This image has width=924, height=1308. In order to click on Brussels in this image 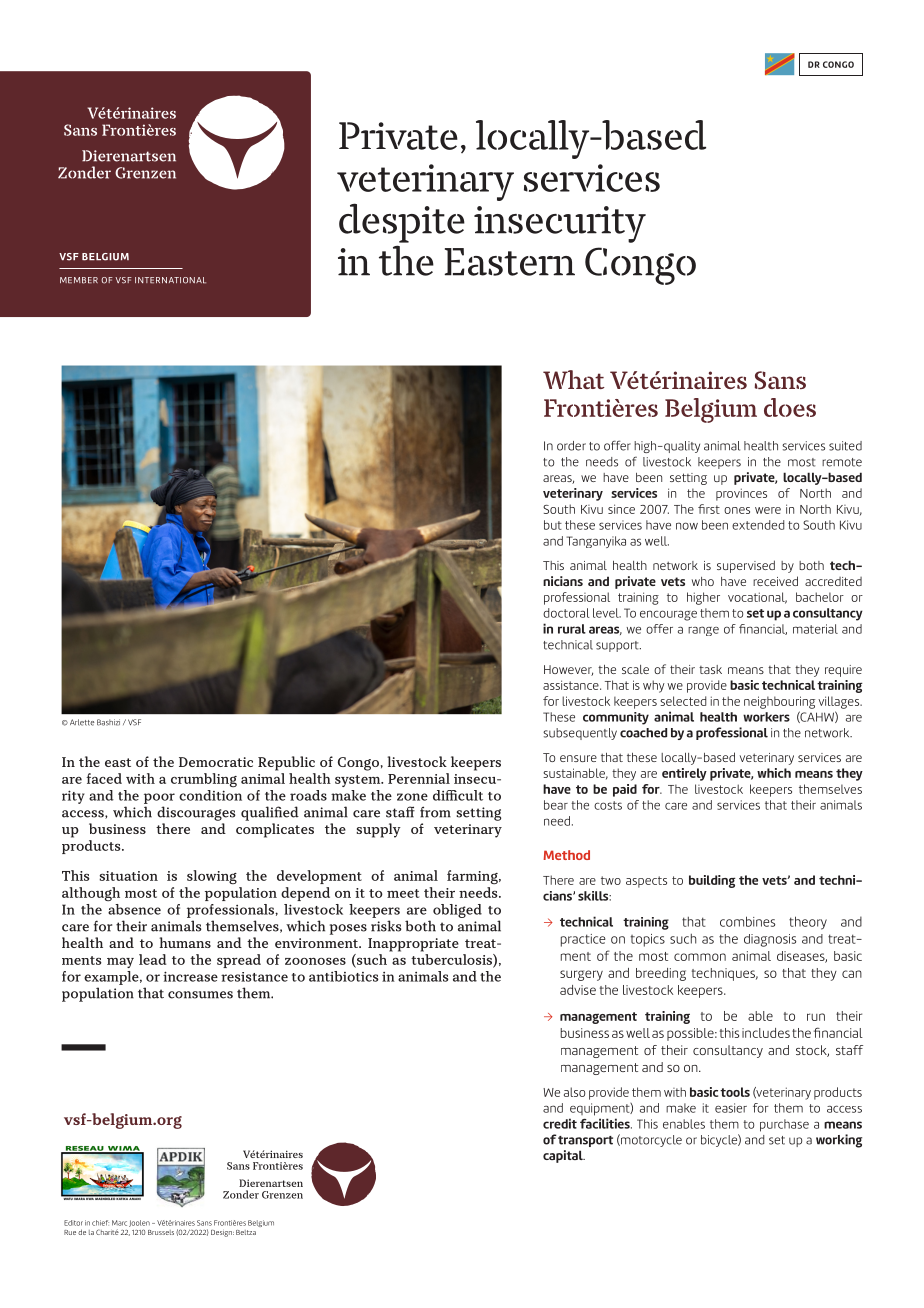, I will do `click(161, 1232)`.
